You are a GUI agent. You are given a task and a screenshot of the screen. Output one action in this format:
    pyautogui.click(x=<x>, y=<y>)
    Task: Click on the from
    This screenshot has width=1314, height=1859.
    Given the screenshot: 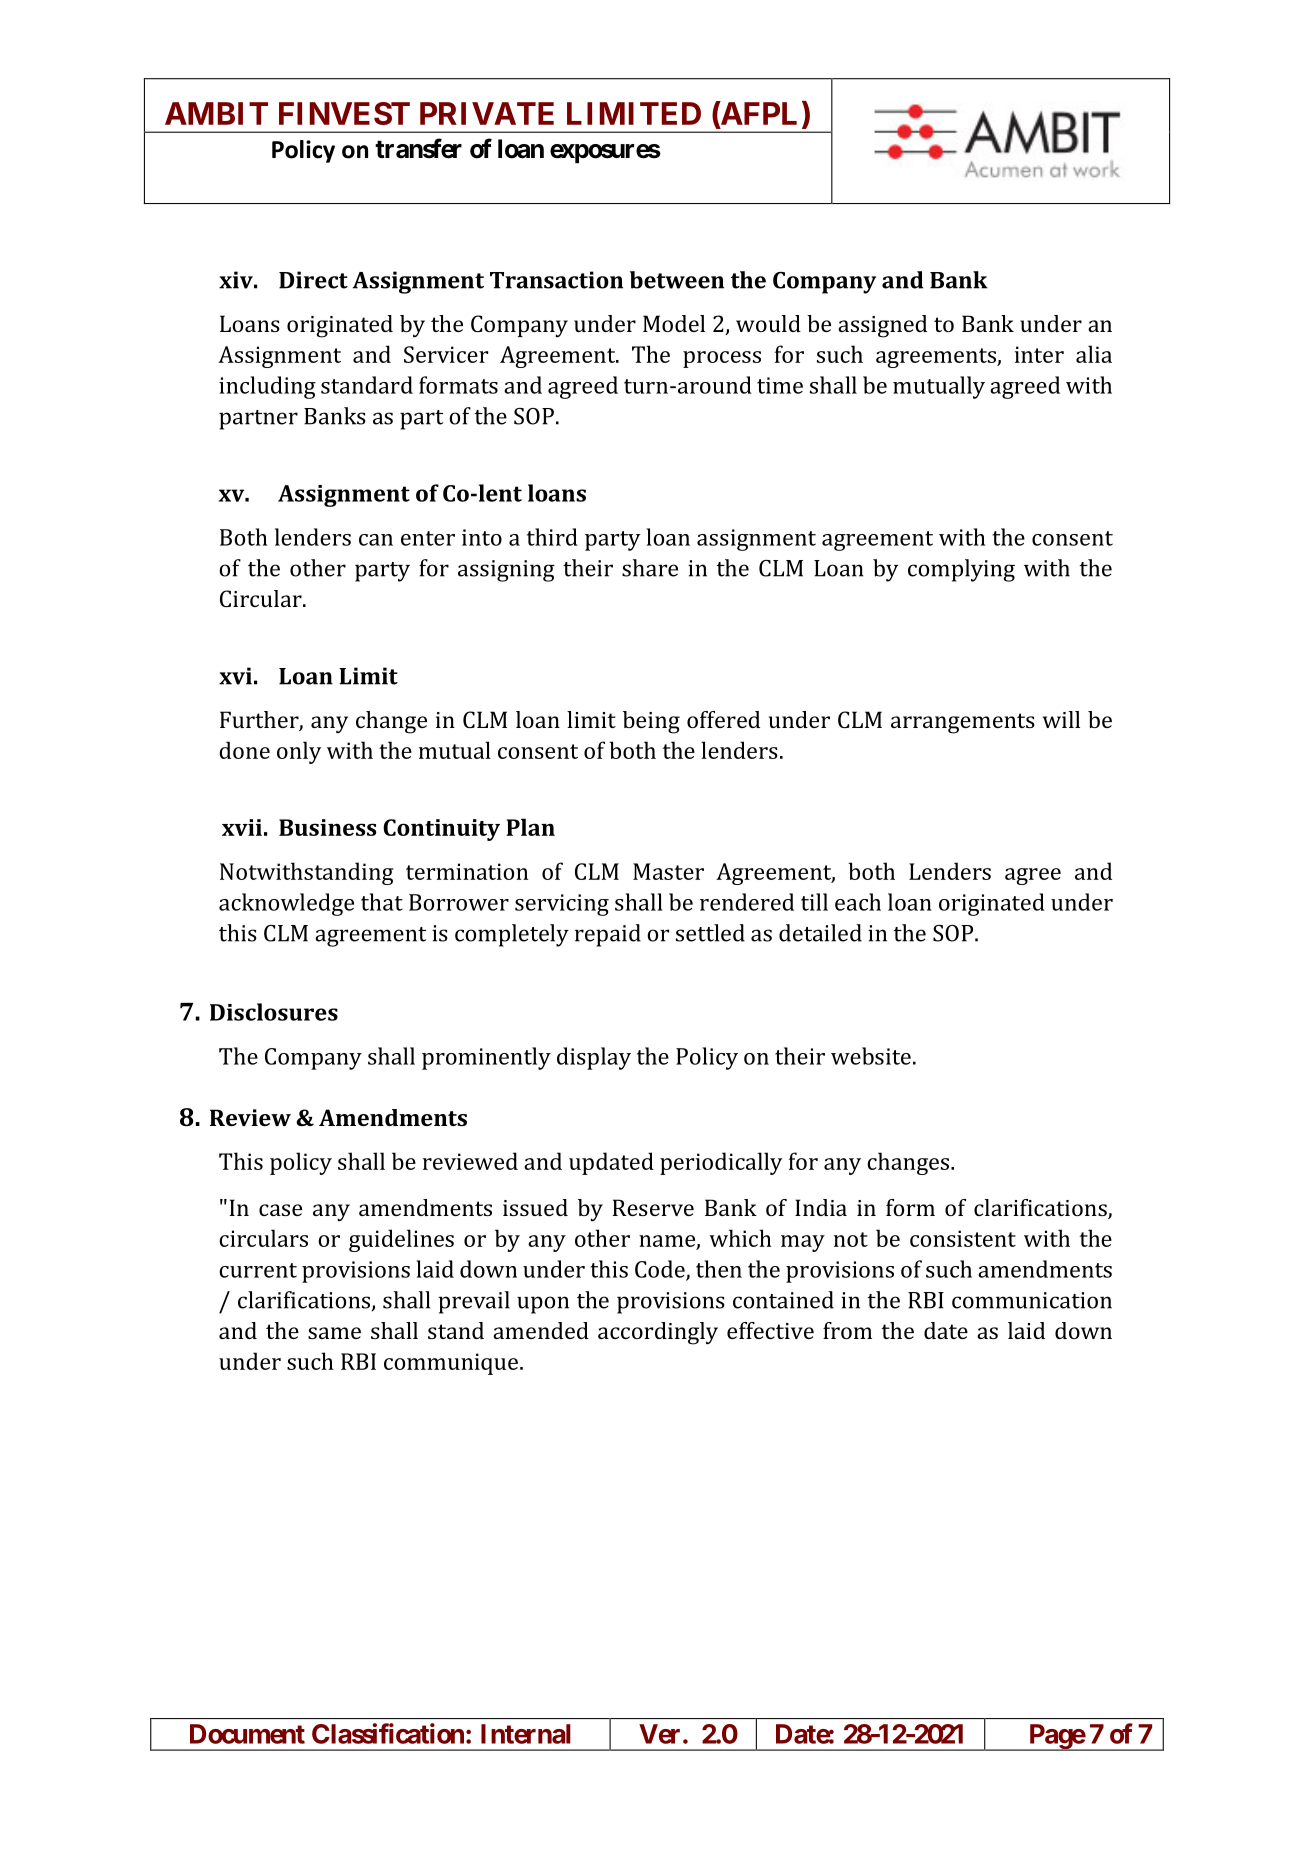 What is the action you would take?
    pyautogui.click(x=847, y=1330)
